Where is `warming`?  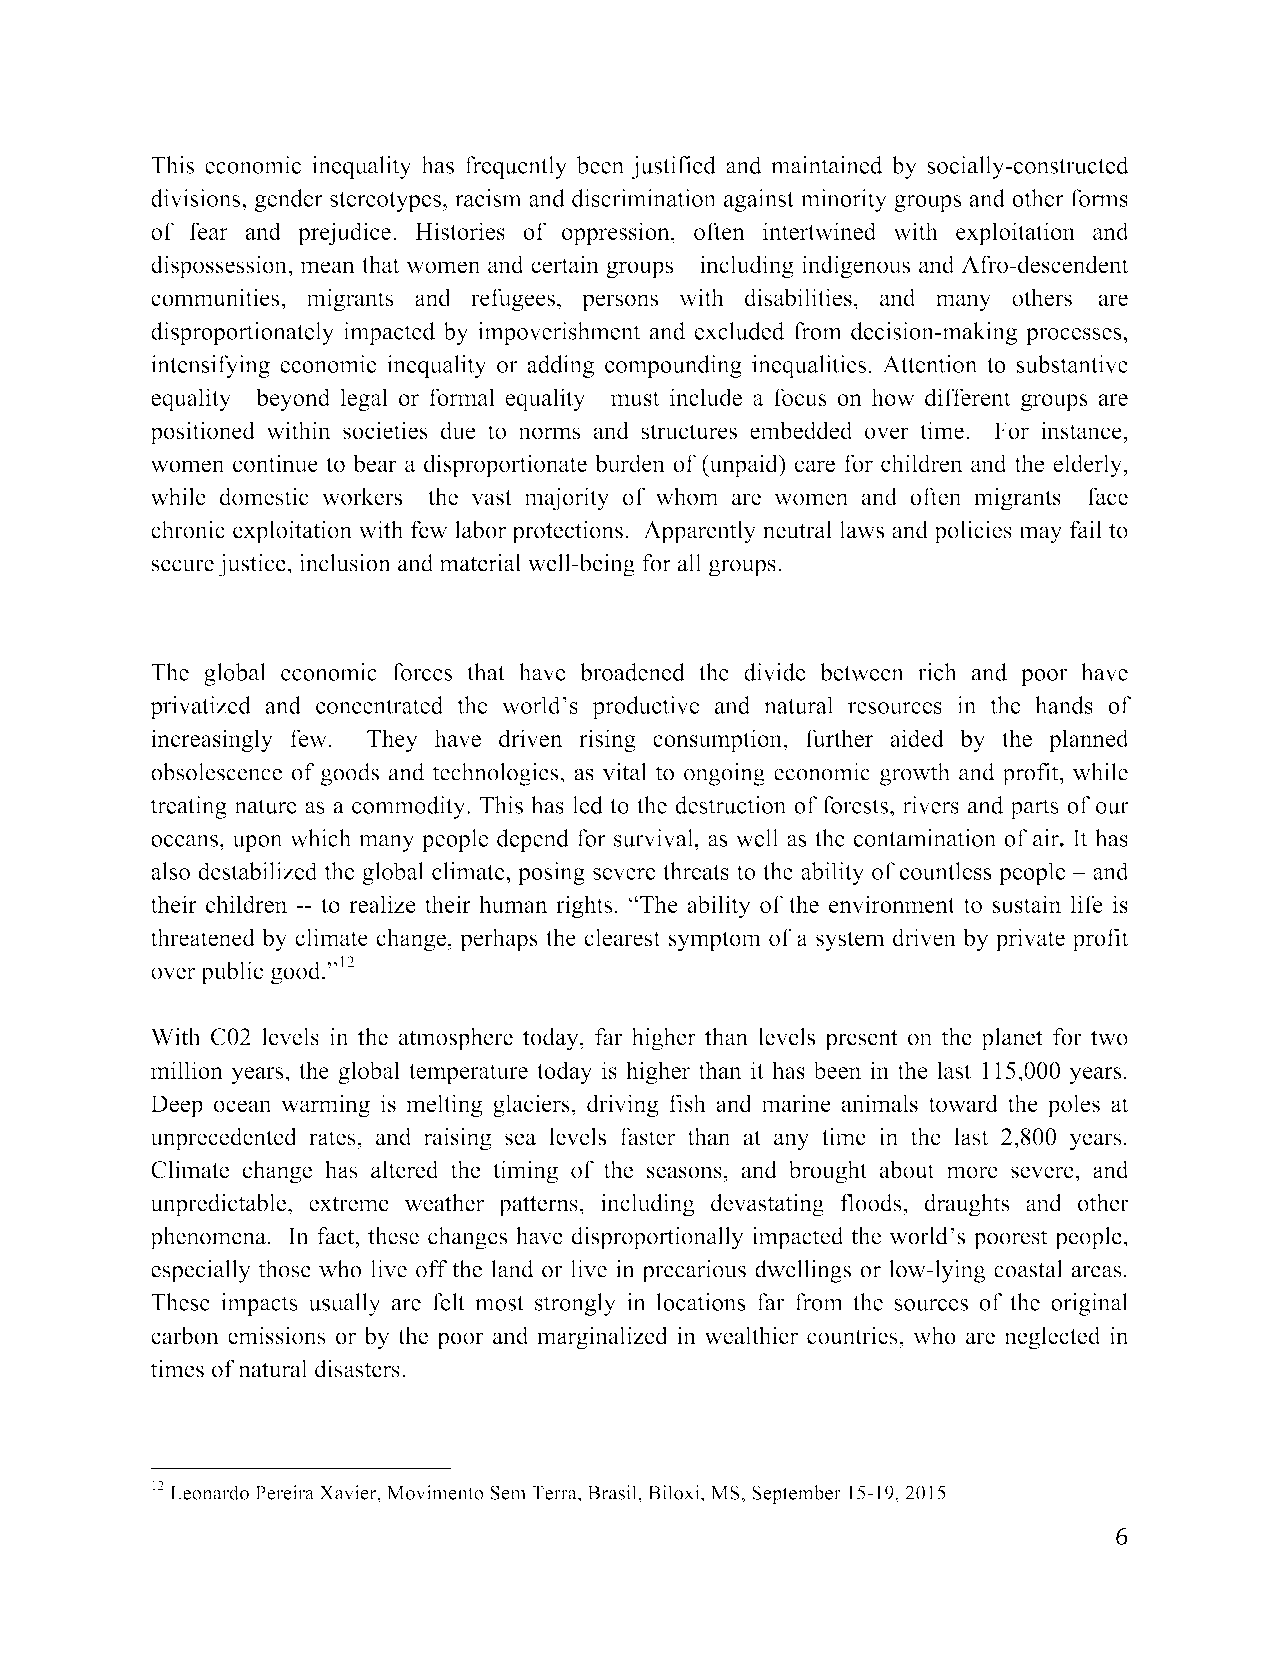
warming is located at coordinates (325, 1106).
